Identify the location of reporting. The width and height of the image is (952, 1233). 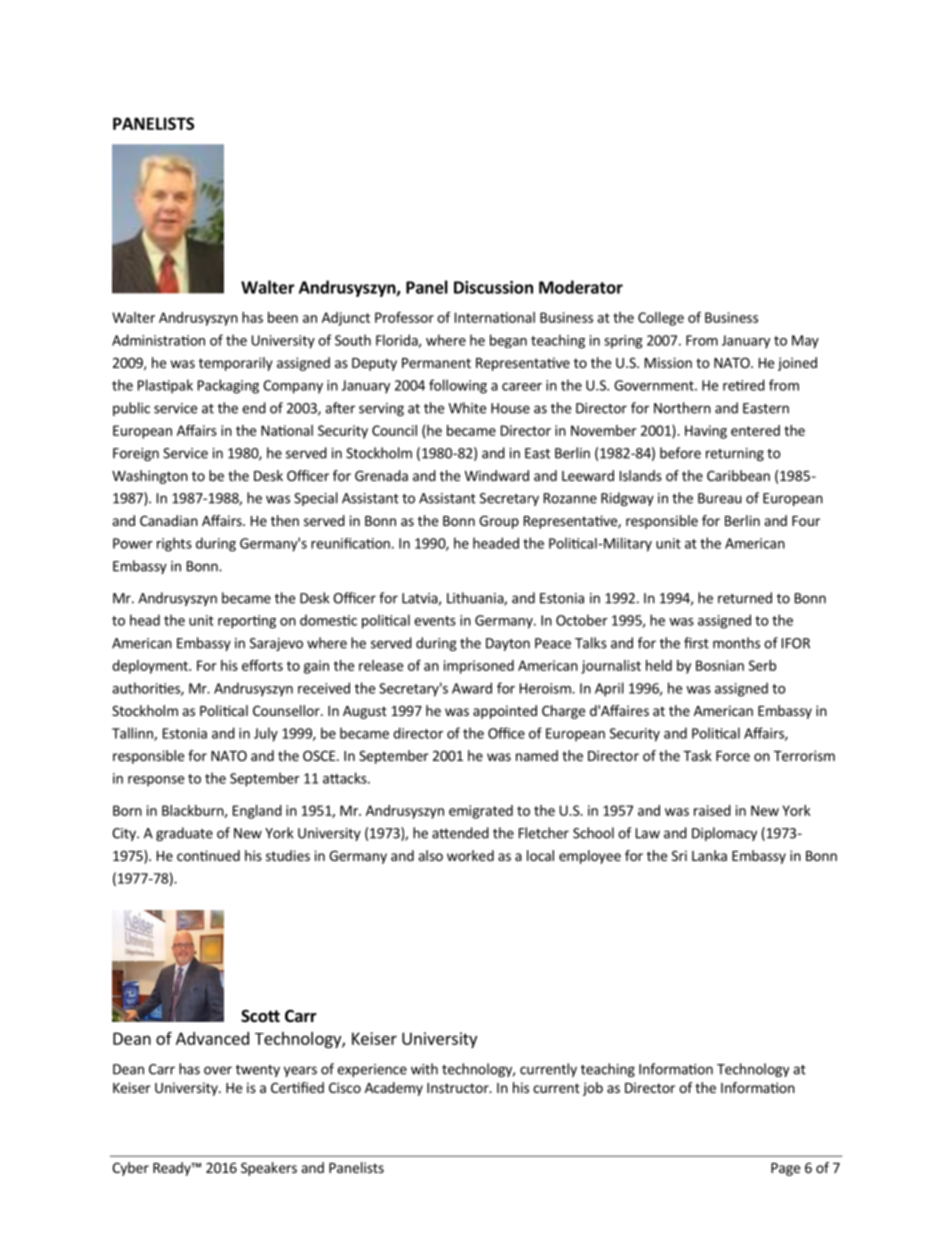
(247, 622).
